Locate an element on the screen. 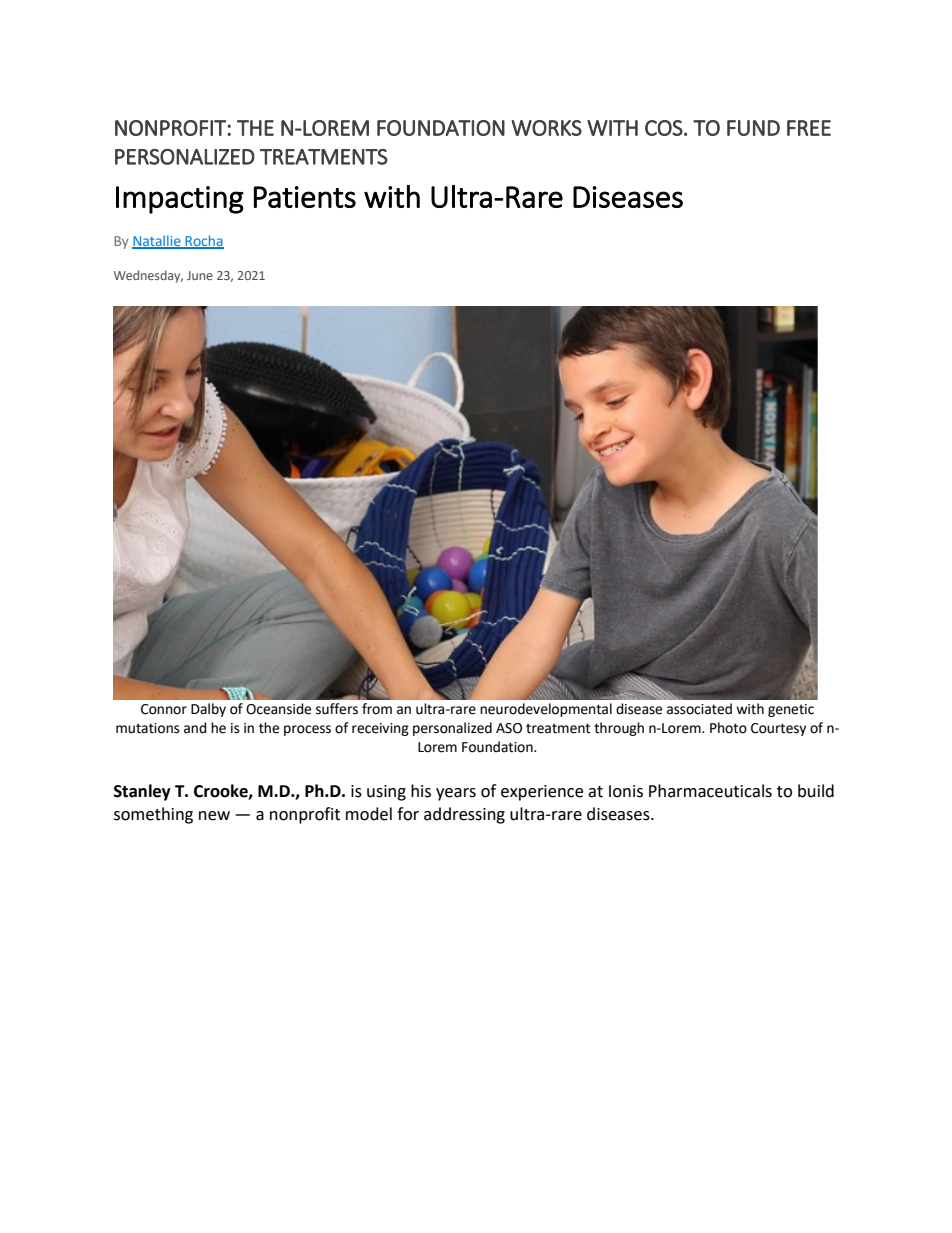 This screenshot has height=1233, width=952. COS is located at coordinates (664, 128).
